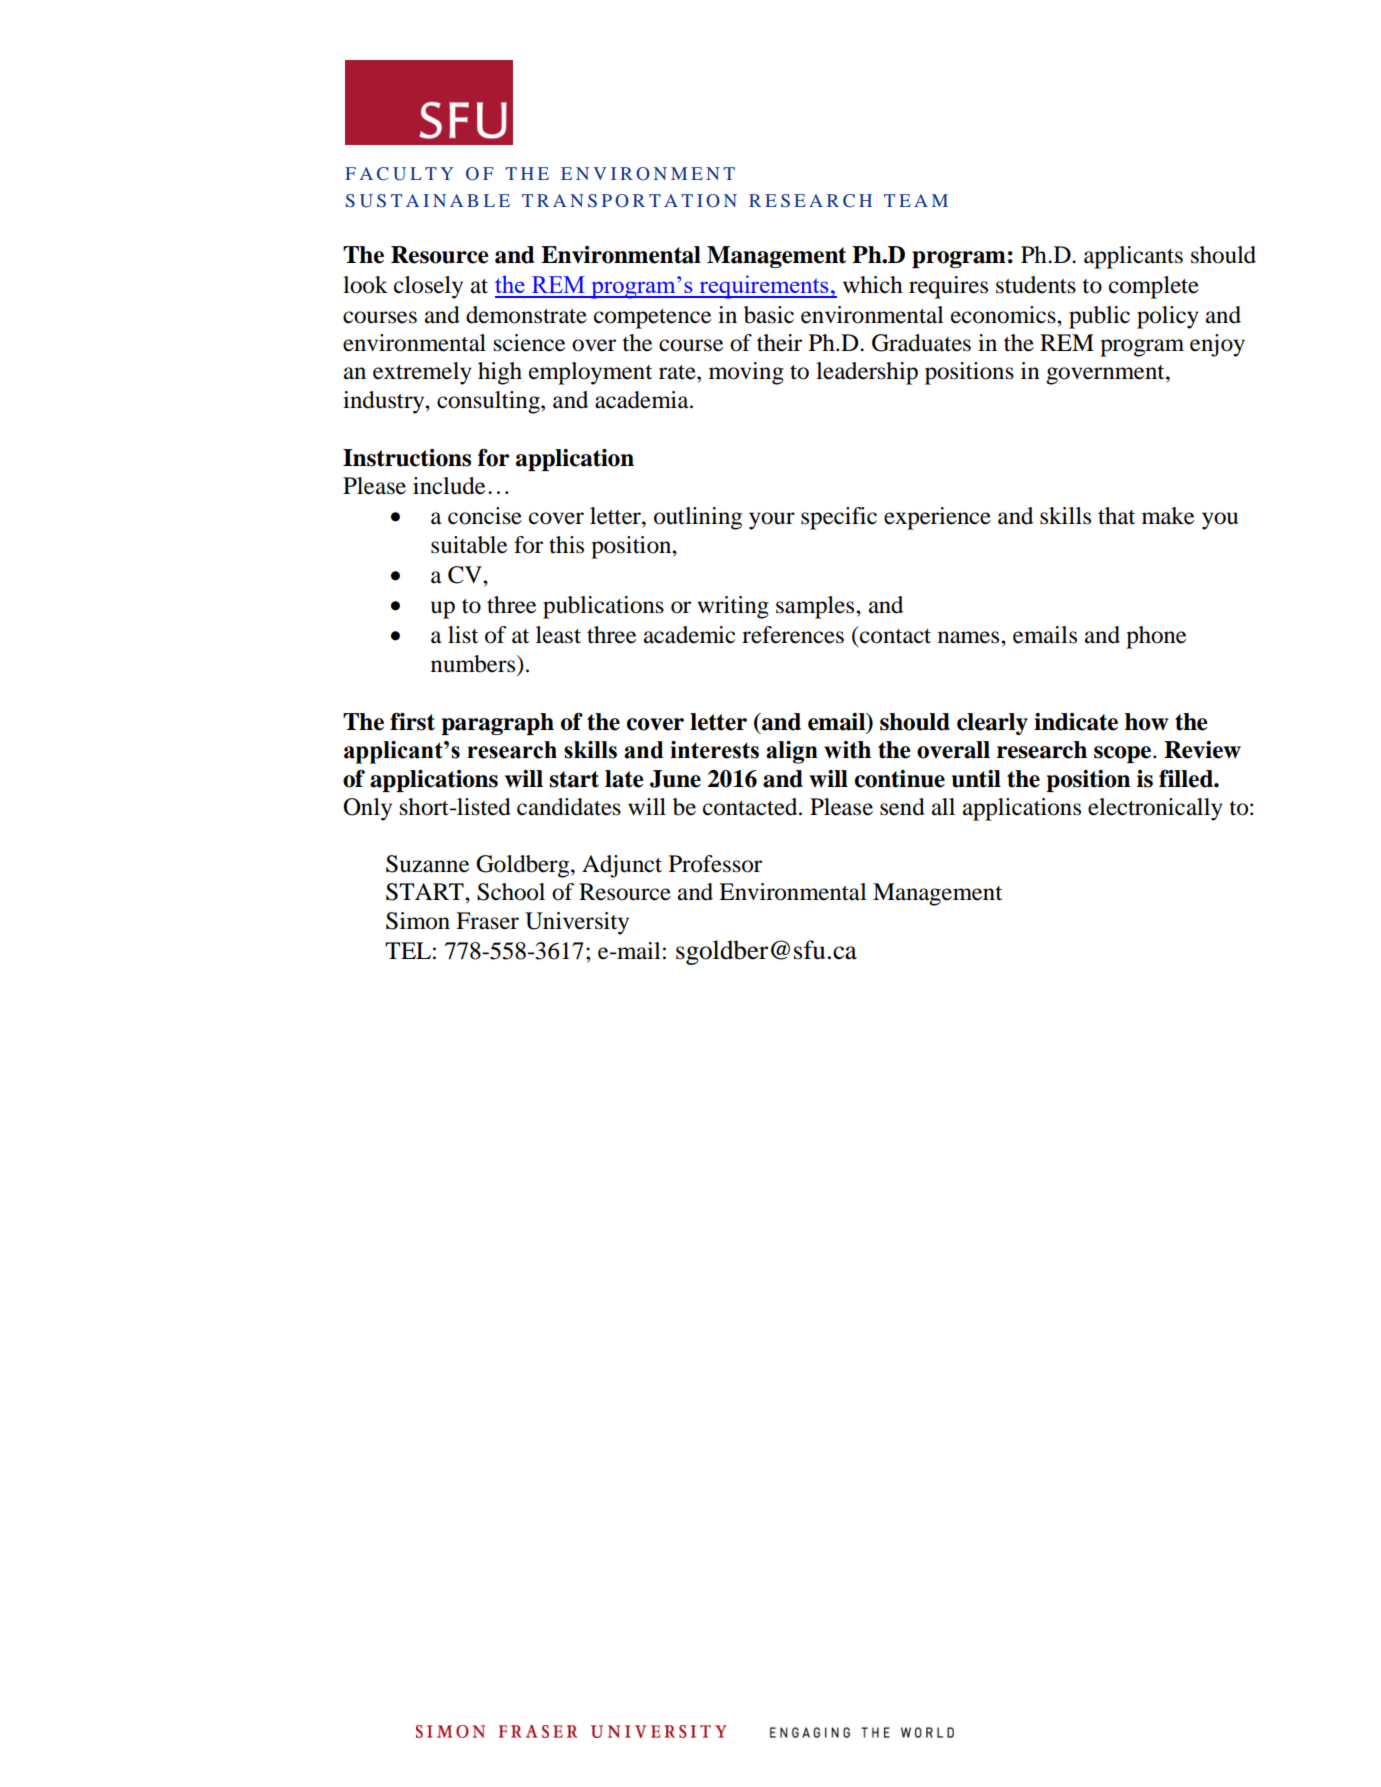  What do you see at coordinates (746, 373) in the page?
I see `moving` at bounding box center [746, 373].
